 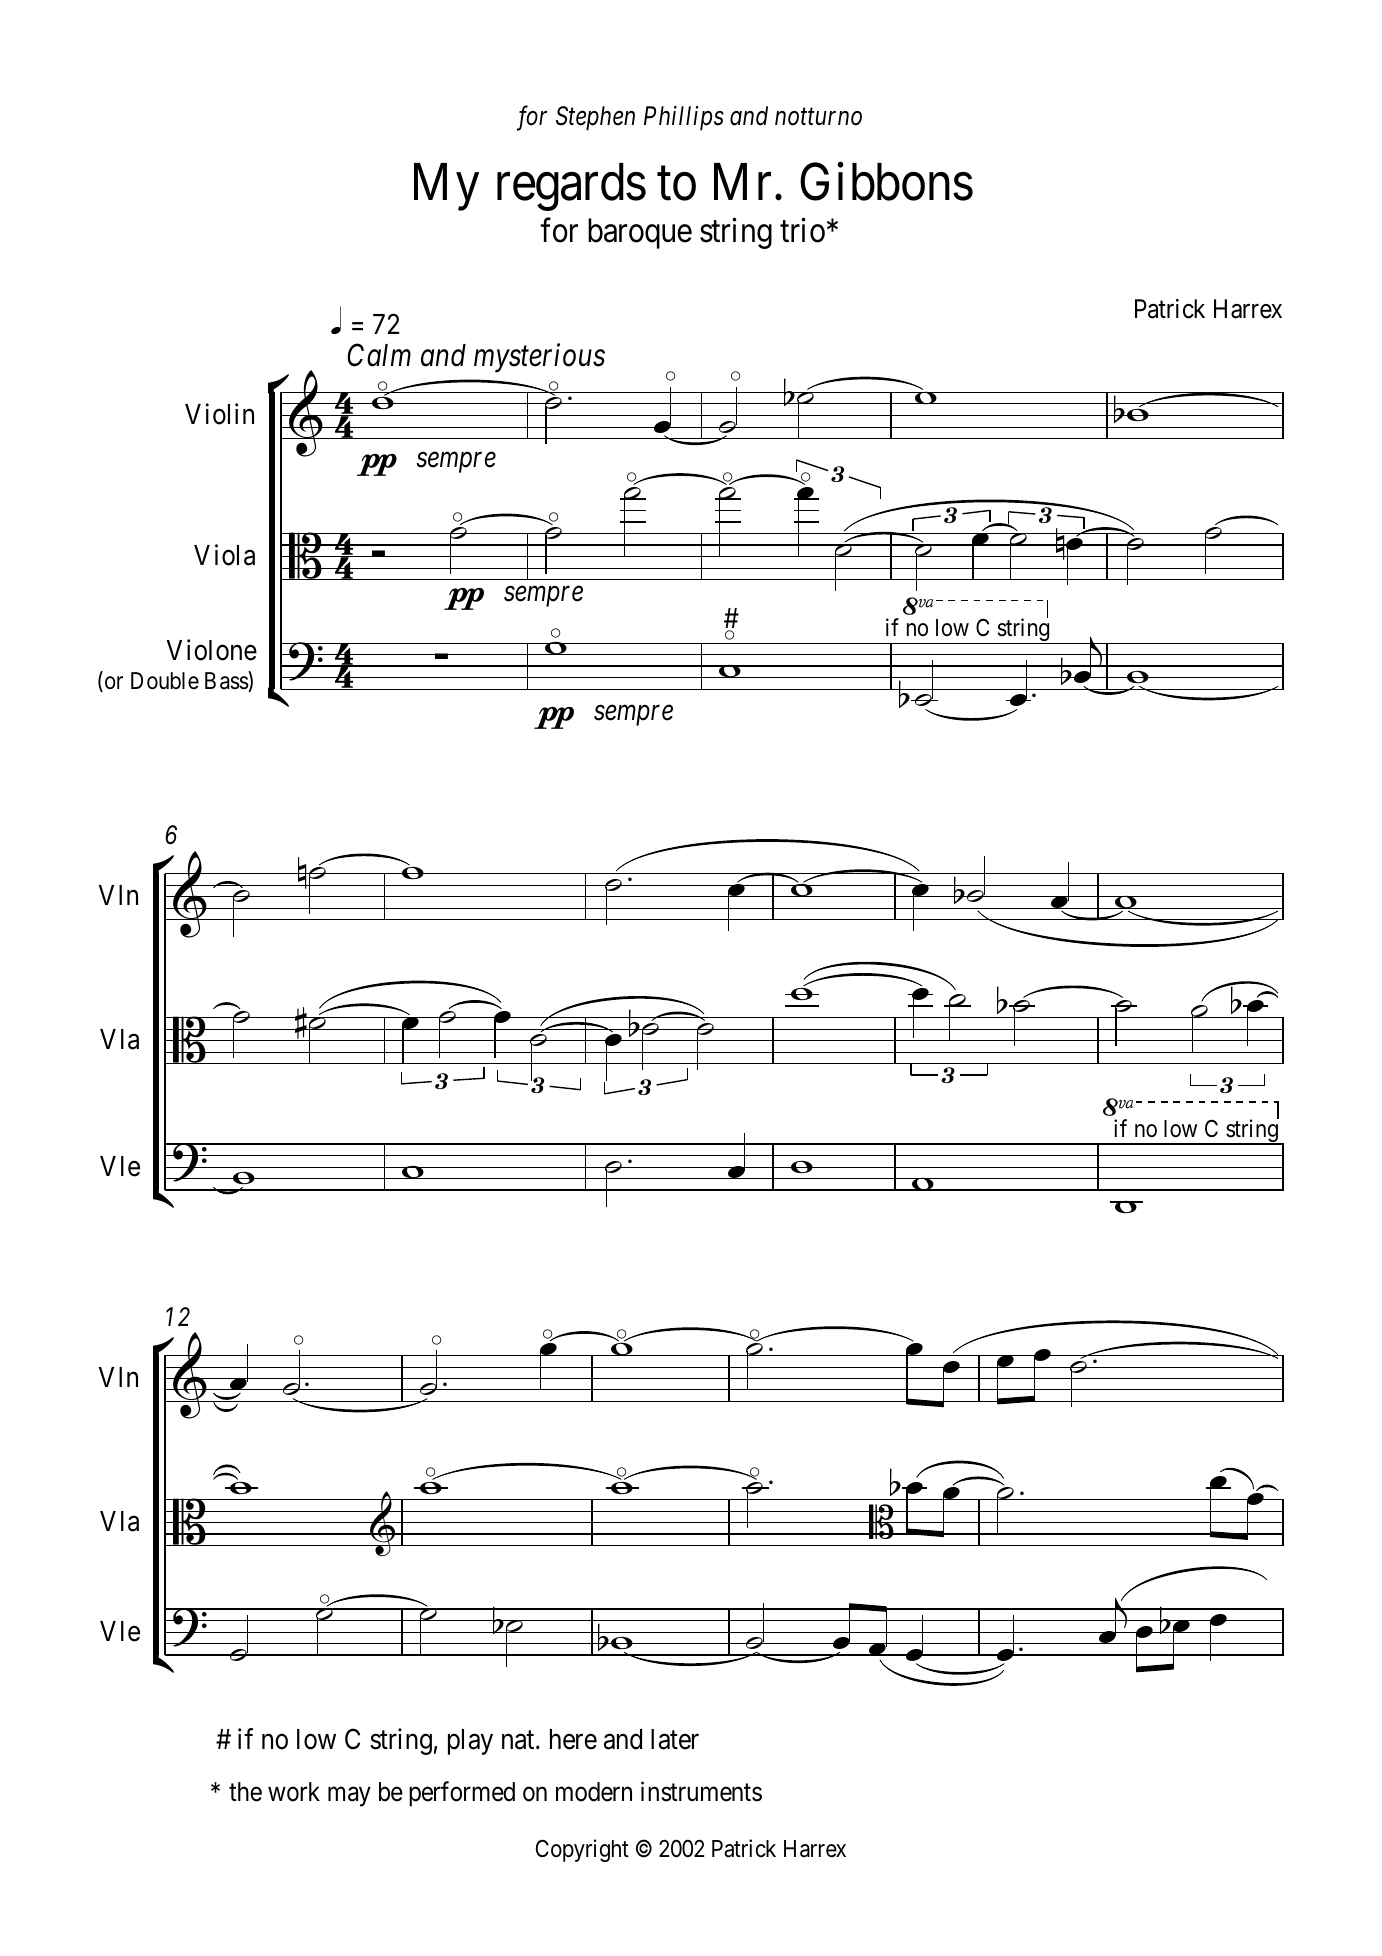 What do you see at coordinates (470, 1742) in the document?
I see `play` at bounding box center [470, 1742].
